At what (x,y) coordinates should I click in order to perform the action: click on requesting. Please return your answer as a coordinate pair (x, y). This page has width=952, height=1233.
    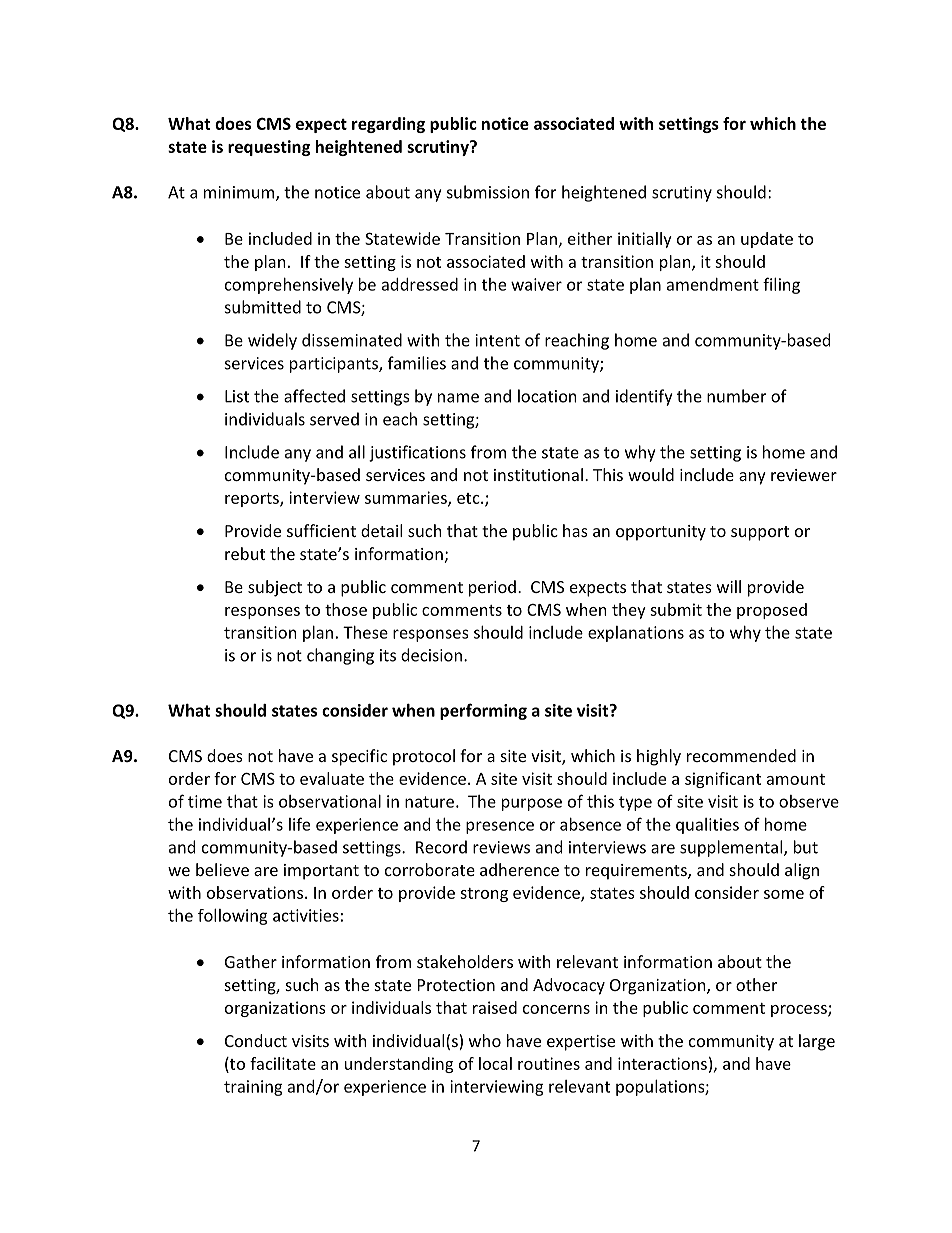
    Looking at the image, I should click on (269, 148).
